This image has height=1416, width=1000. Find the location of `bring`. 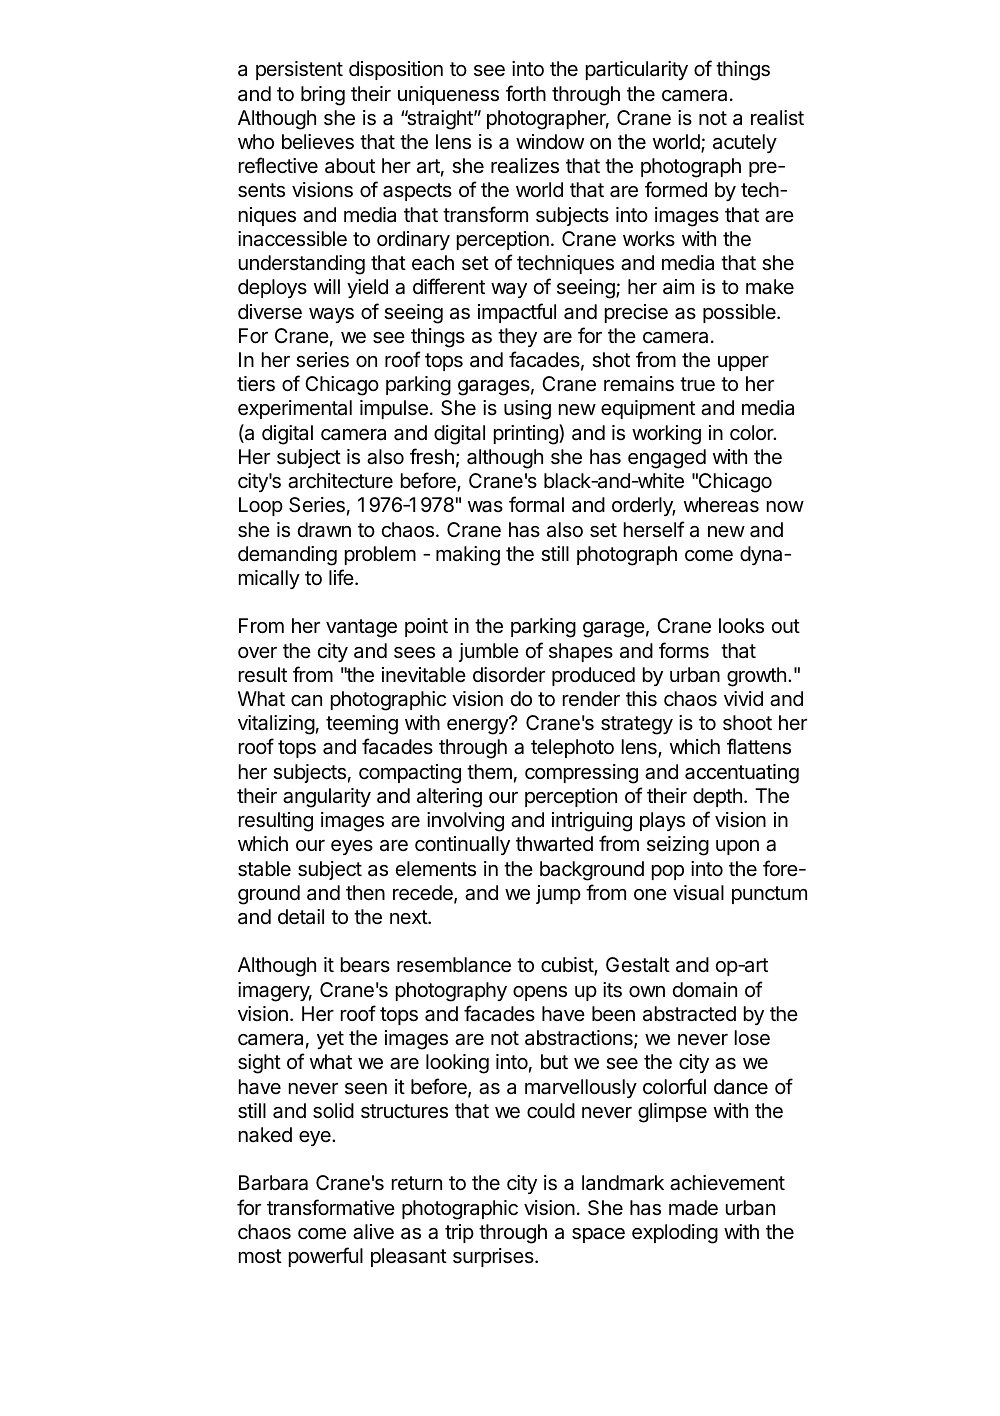

bring is located at coordinates (323, 96).
